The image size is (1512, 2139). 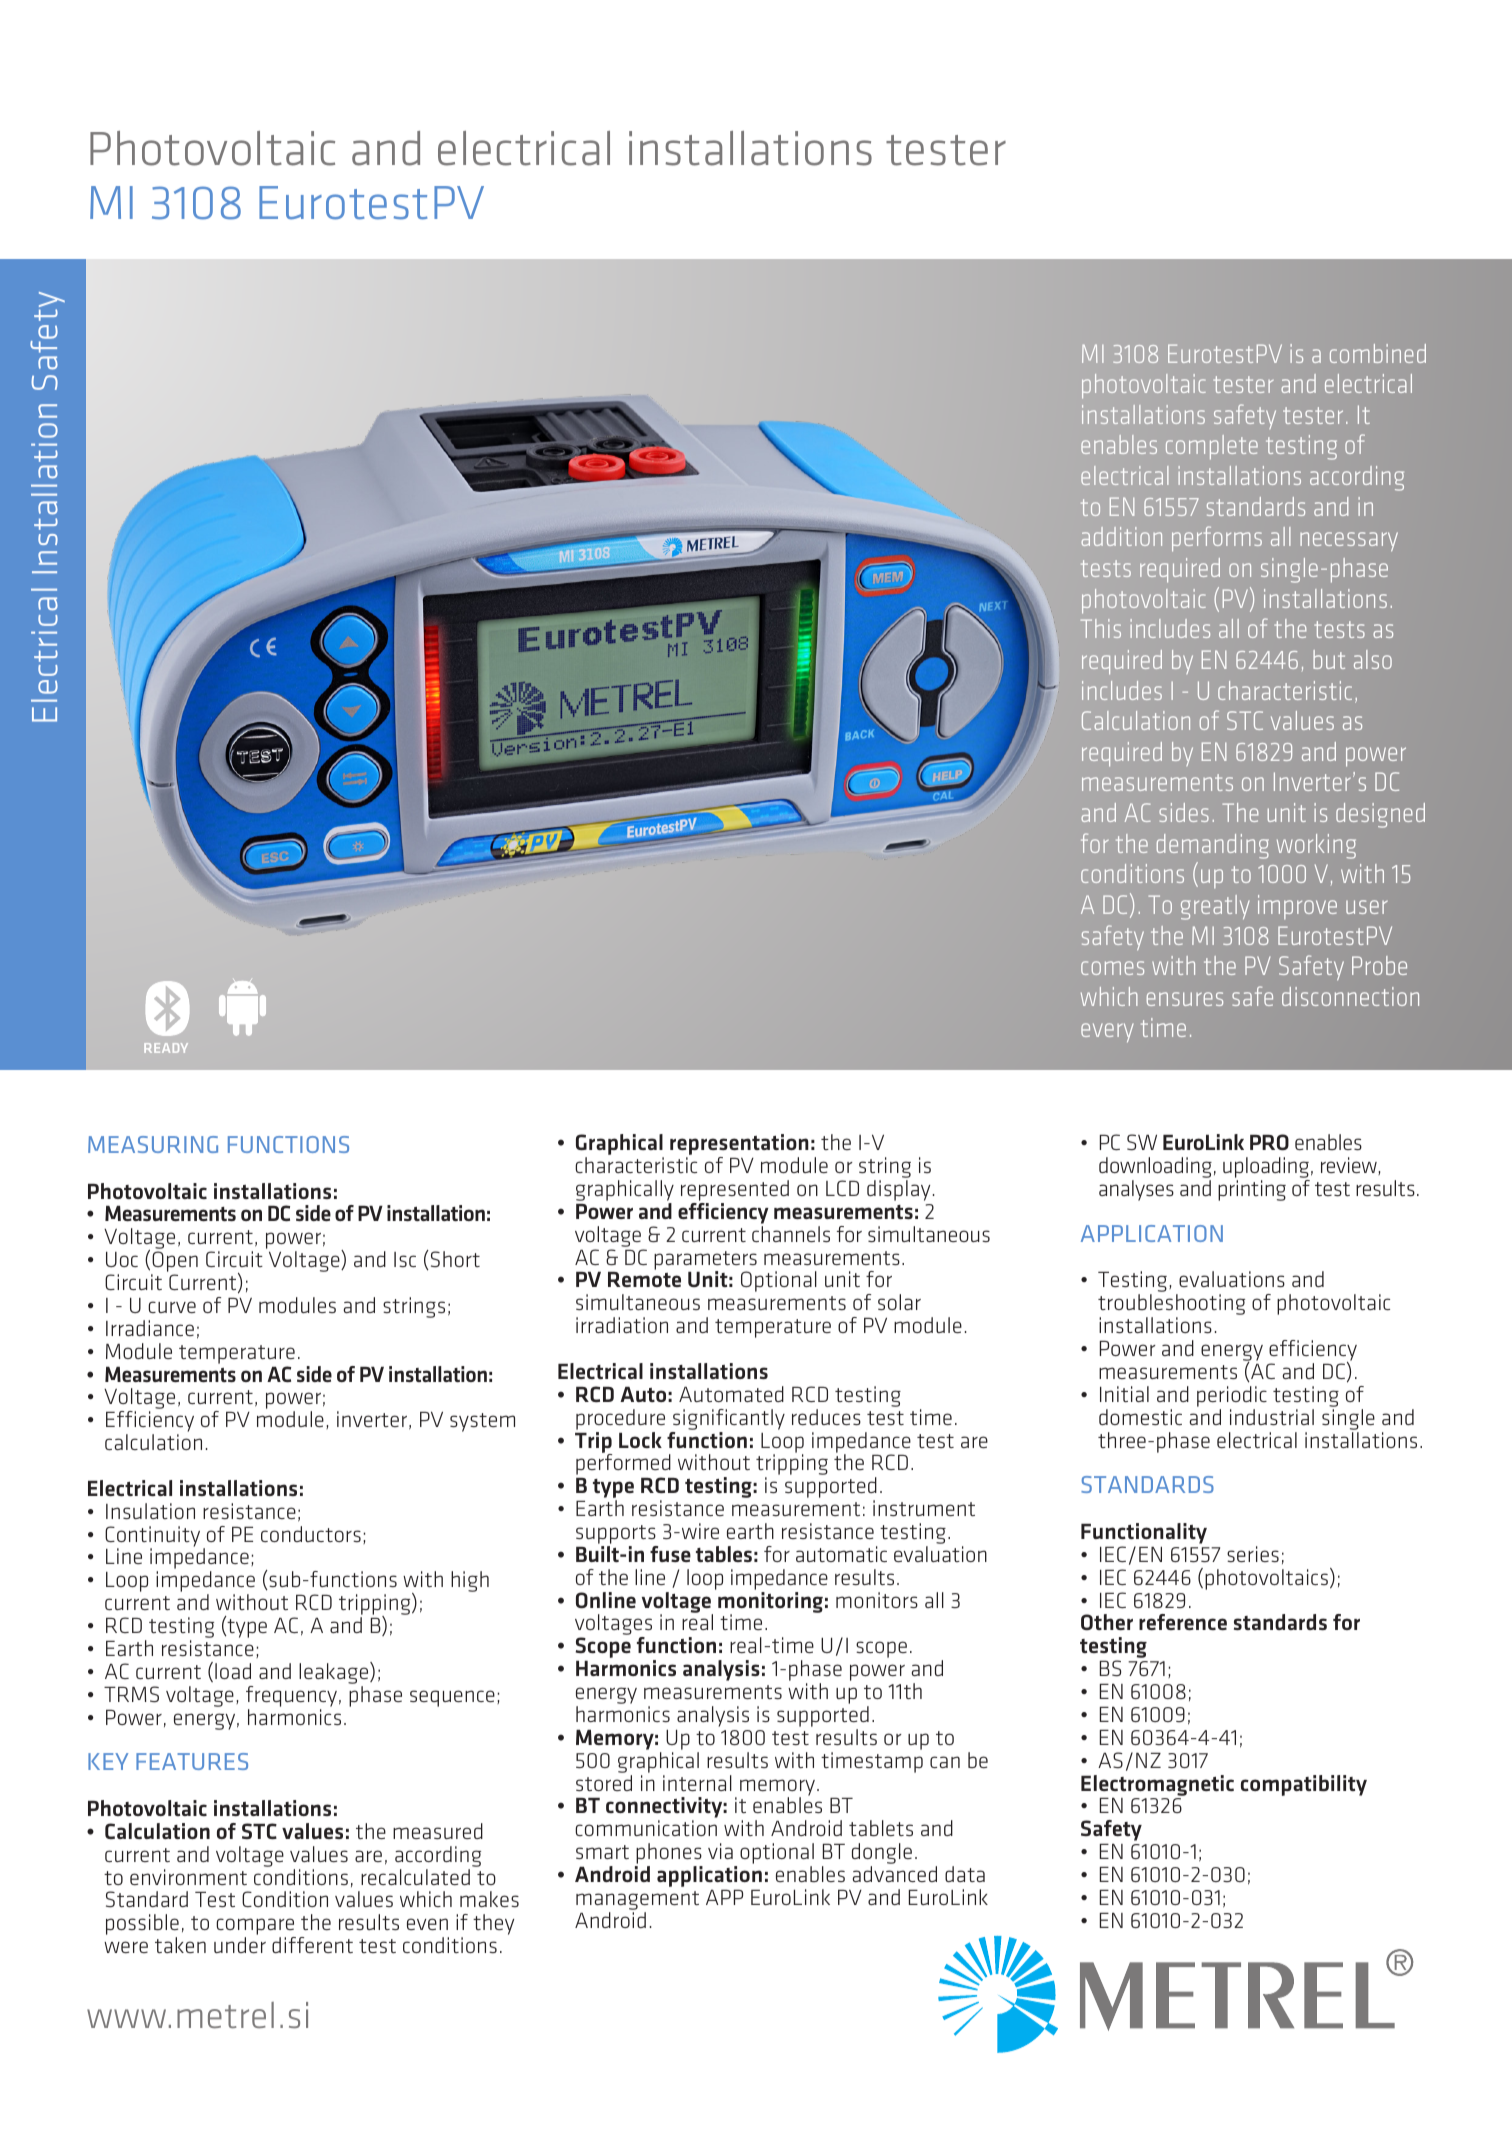 I want to click on Electromagnetic, so click(x=1157, y=1785).
